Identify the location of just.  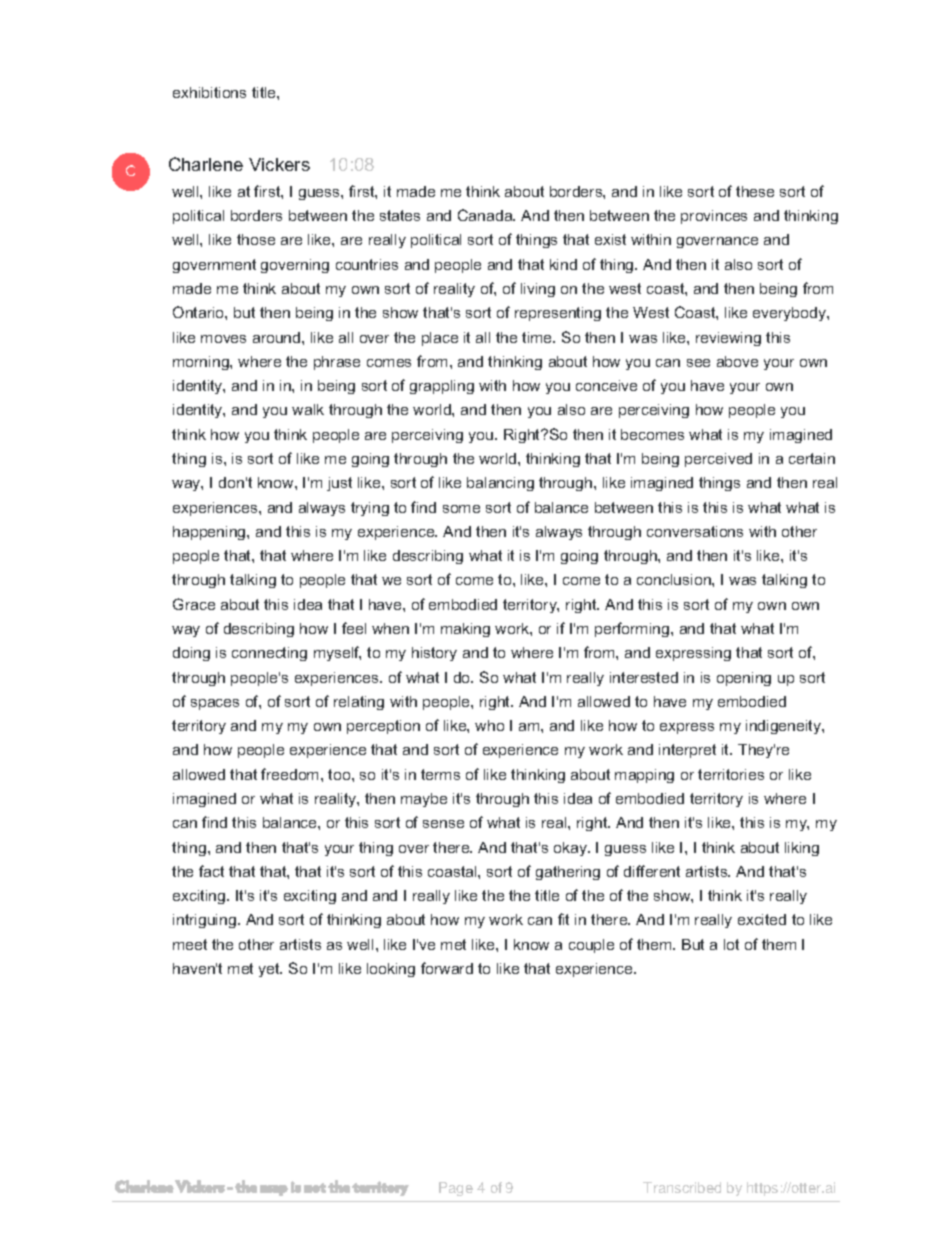
(339, 484).
